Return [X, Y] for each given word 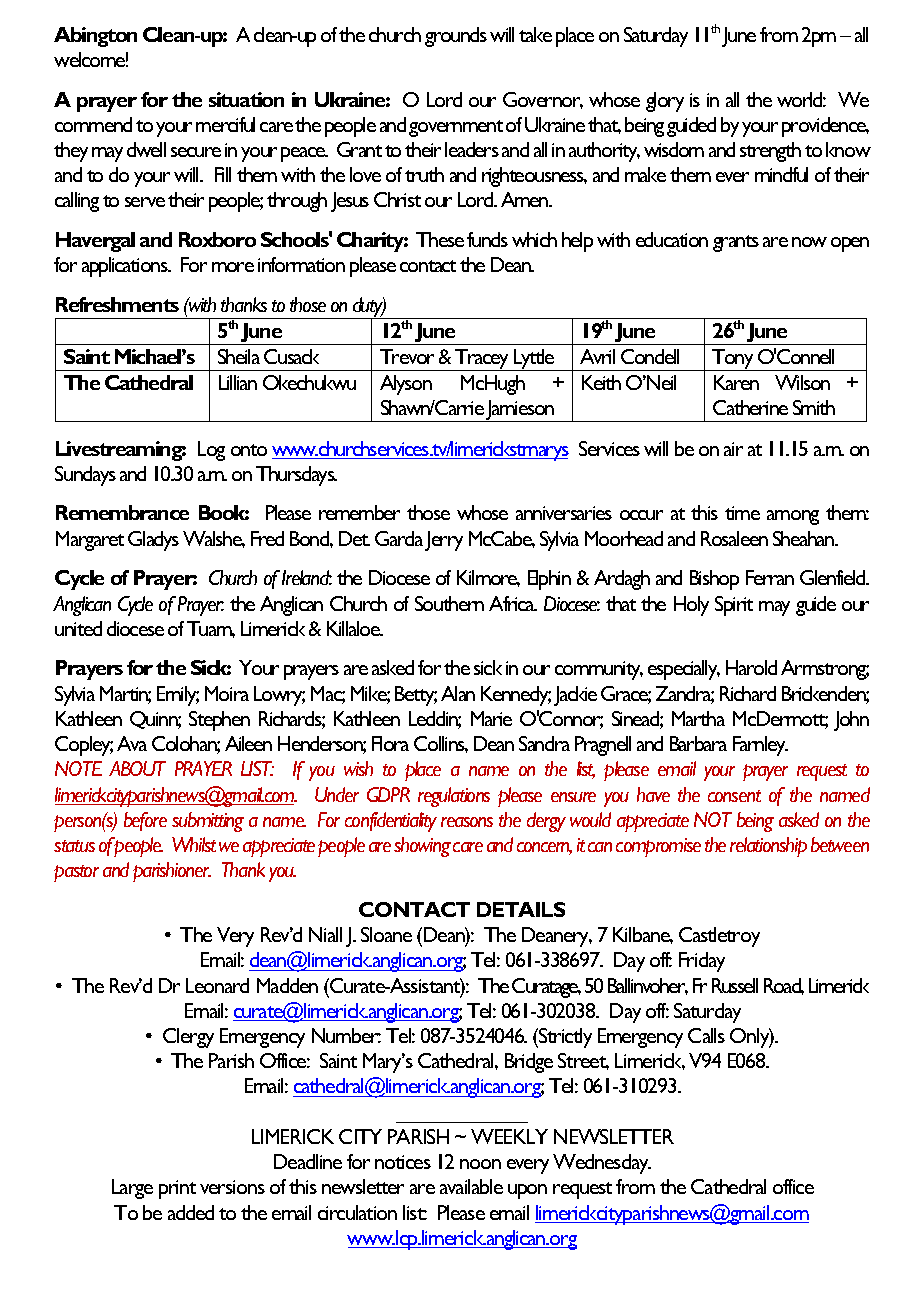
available [471, 1186]
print [177, 1189]
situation [246, 99]
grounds [456, 37]
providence [825, 127]
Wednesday [602, 1164]
